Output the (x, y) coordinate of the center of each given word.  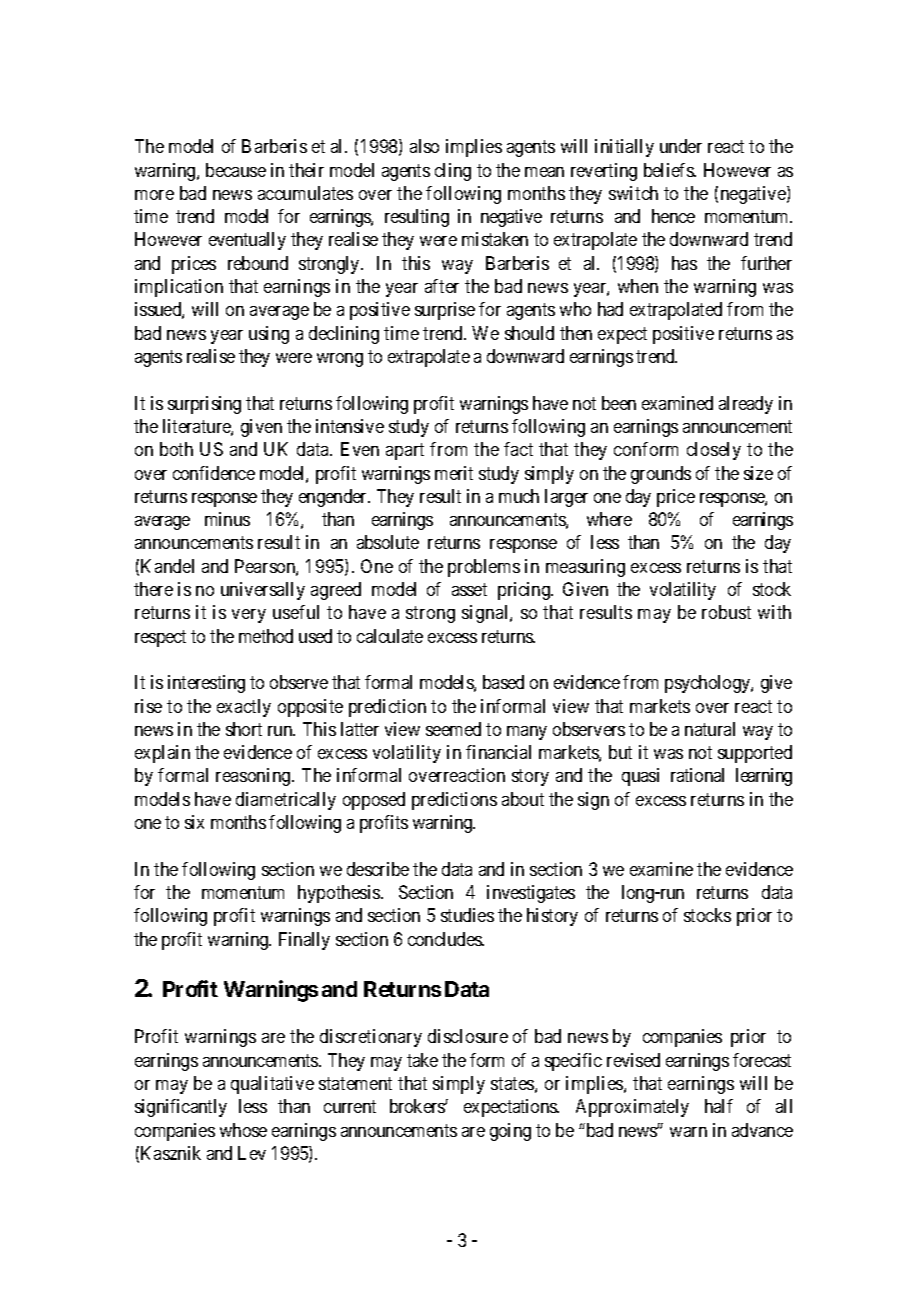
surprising (204, 405)
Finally (304, 941)
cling (453, 172)
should (529, 333)
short (244, 729)
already (746, 405)
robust (726, 612)
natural (710, 729)
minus (227, 519)
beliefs (669, 170)
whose (243, 1130)
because (236, 170)
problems (484, 568)
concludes (445, 939)
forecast (762, 1060)
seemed (453, 729)
